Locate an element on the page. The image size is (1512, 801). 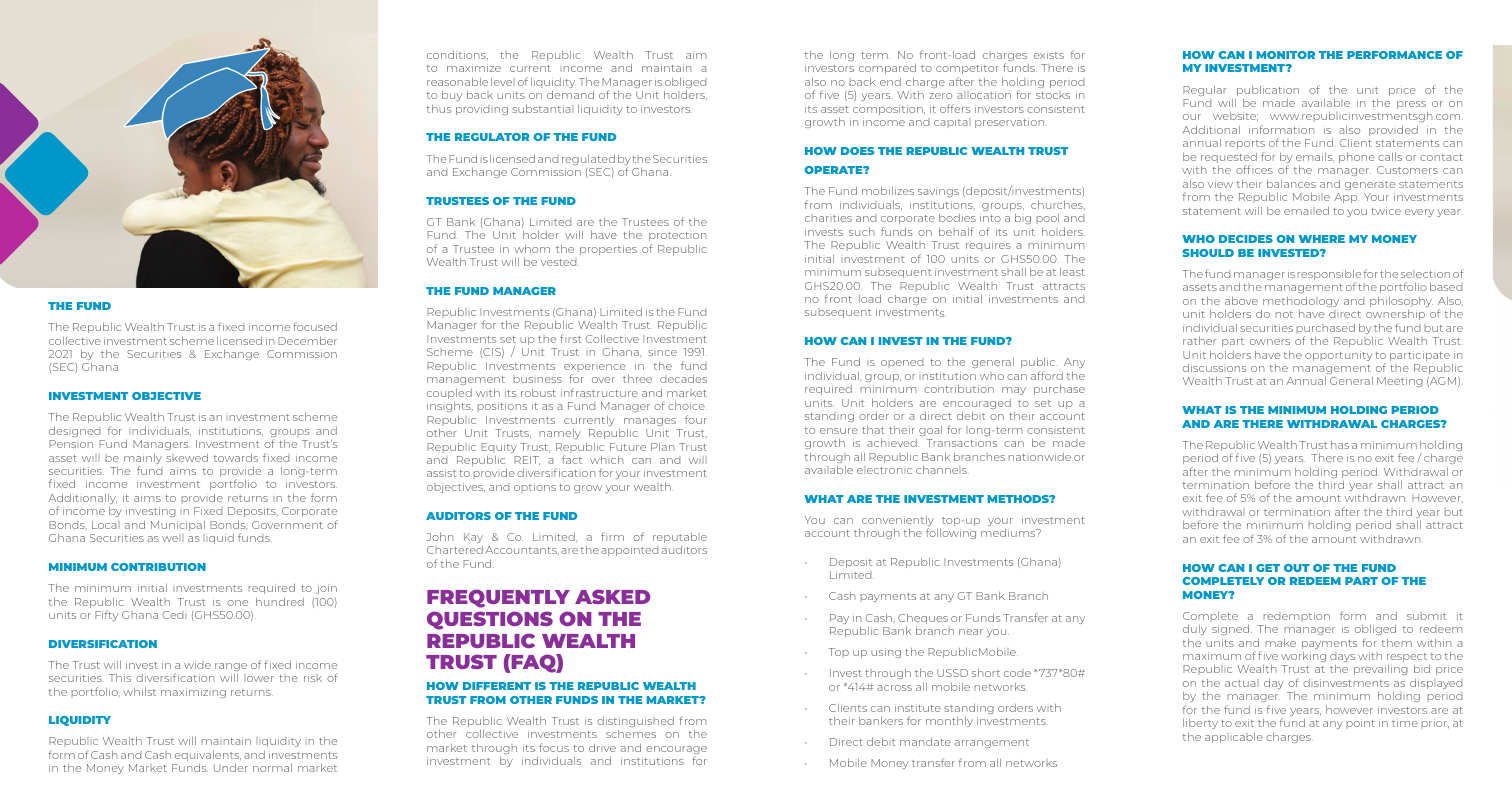
since is located at coordinates (662, 353).
